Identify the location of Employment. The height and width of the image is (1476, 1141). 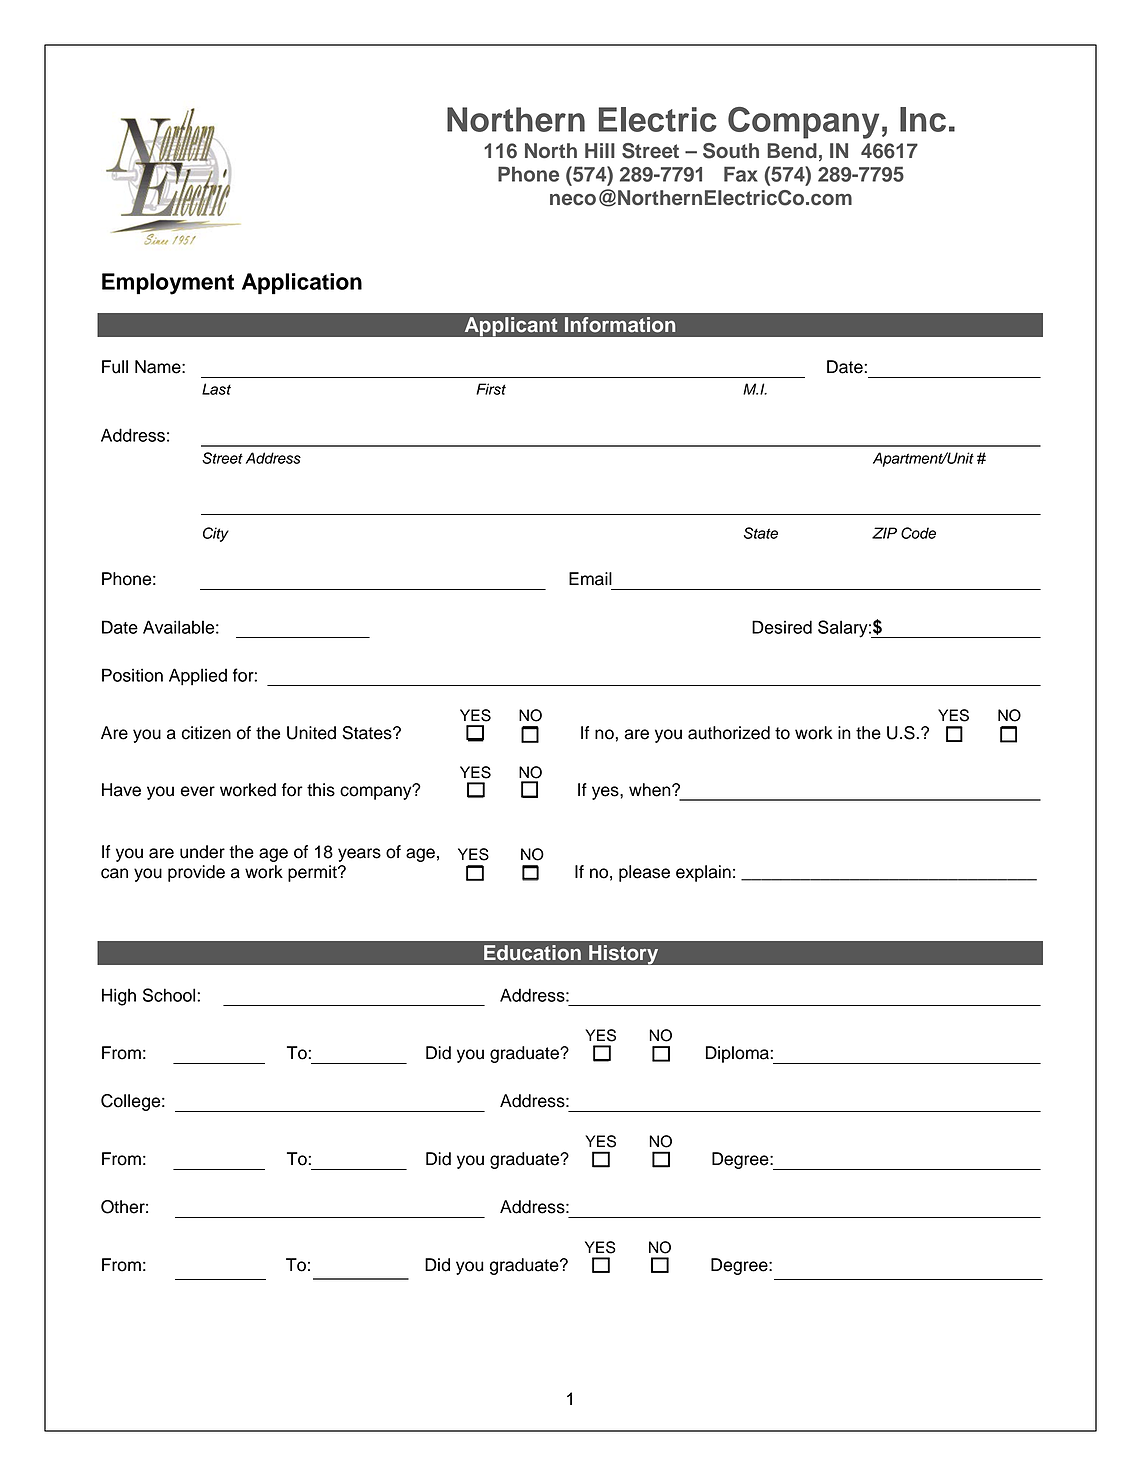
(168, 284).
